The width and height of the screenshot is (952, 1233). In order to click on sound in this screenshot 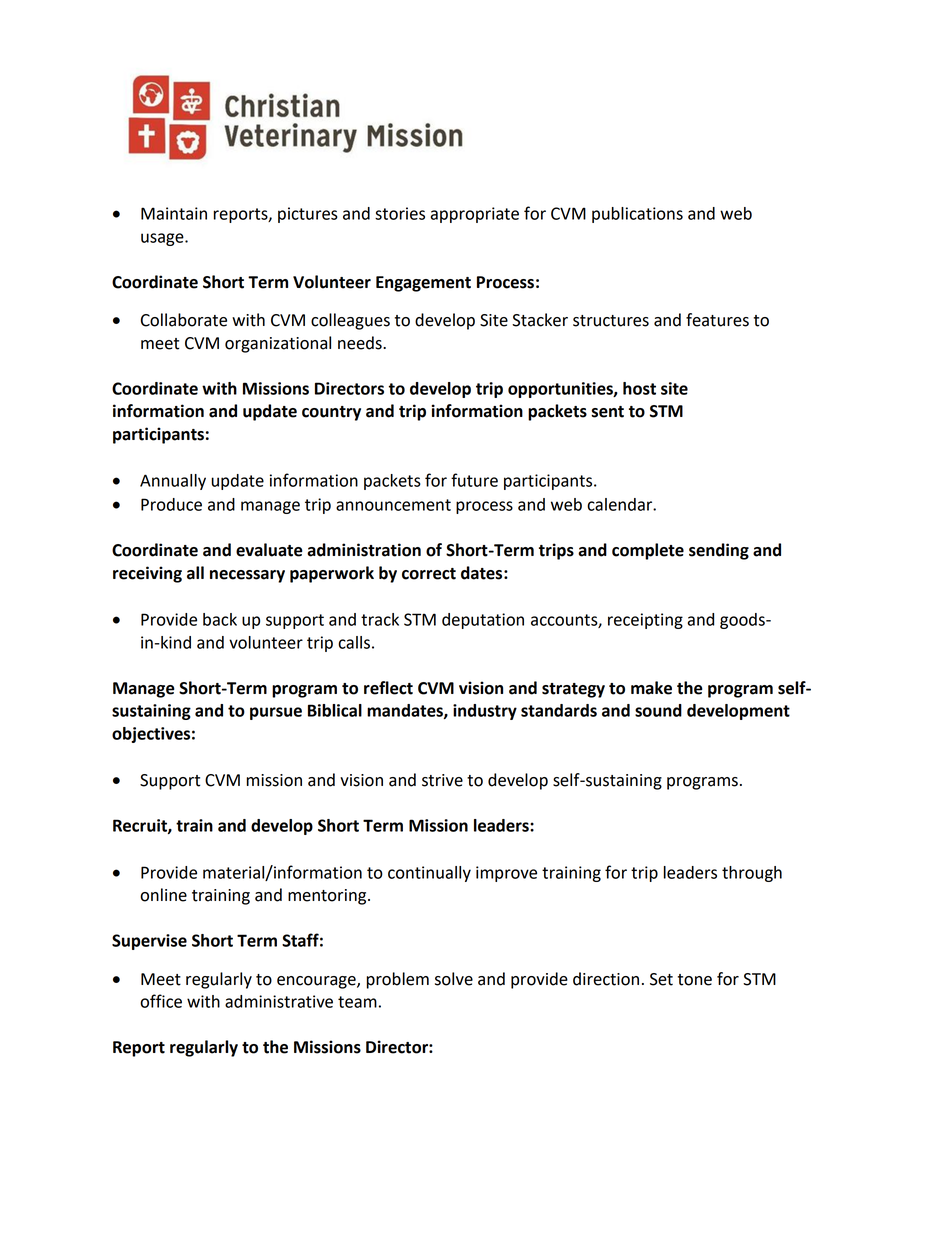, I will do `click(658, 710)`.
